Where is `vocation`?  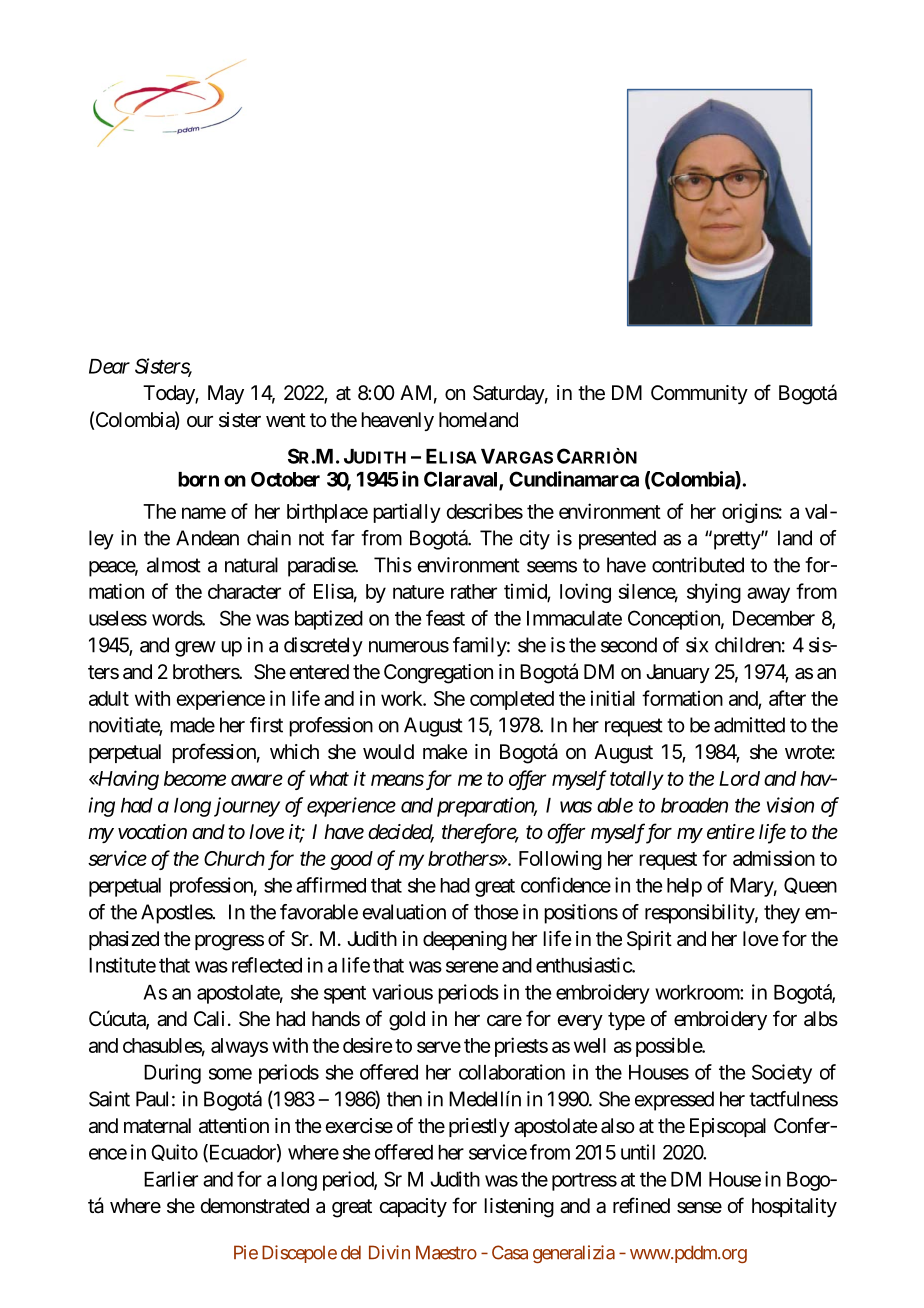 vocation is located at coordinates (152, 832).
